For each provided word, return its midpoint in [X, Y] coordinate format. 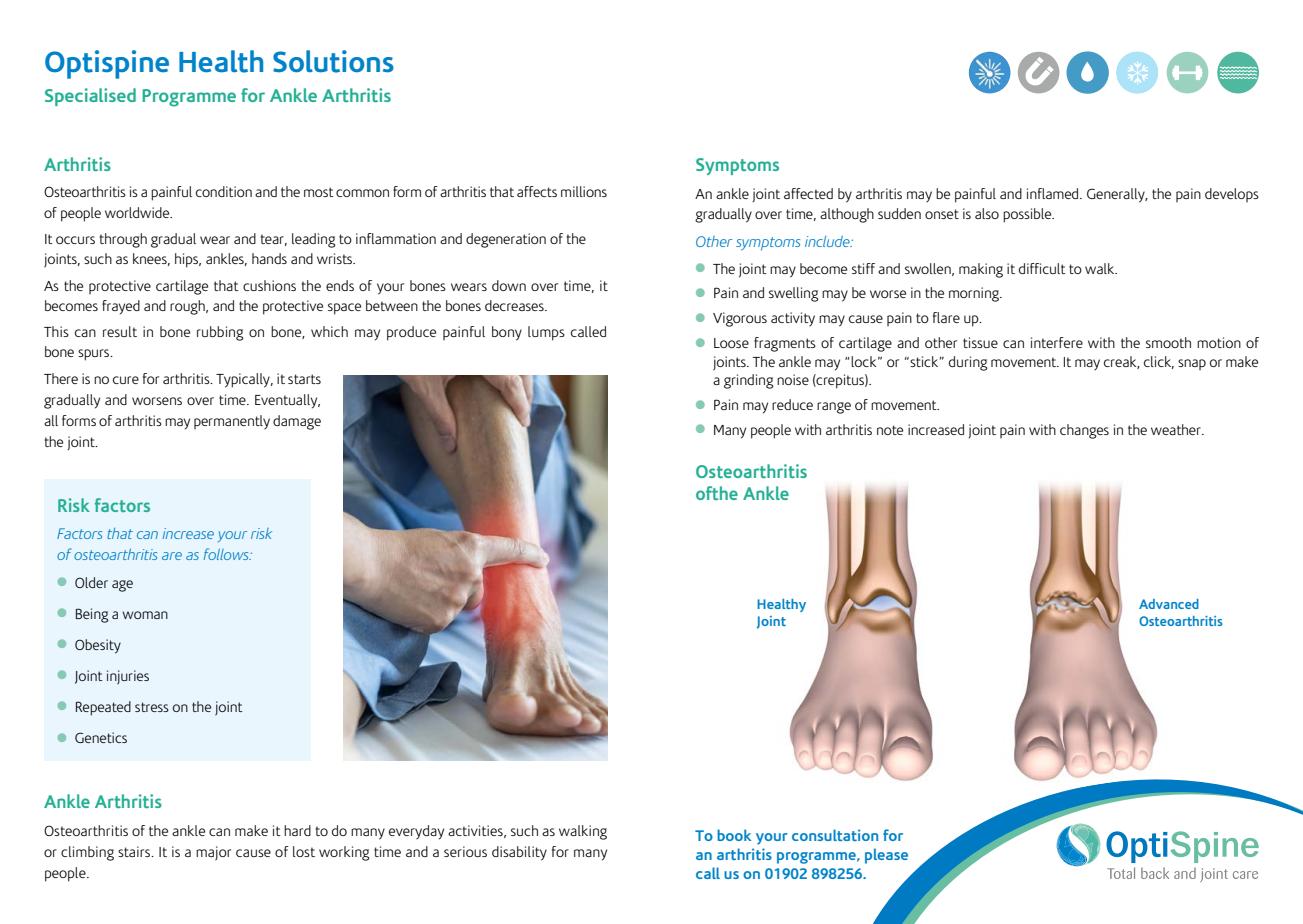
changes [1084, 431]
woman [145, 615]
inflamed [1054, 193]
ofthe [717, 493]
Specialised [90, 97]
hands [269, 258]
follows [227, 554]
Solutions [333, 61]
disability [519, 853]
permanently [232, 422]
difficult [1042, 268]
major [213, 853]
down [509, 285]
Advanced [1169, 604]
